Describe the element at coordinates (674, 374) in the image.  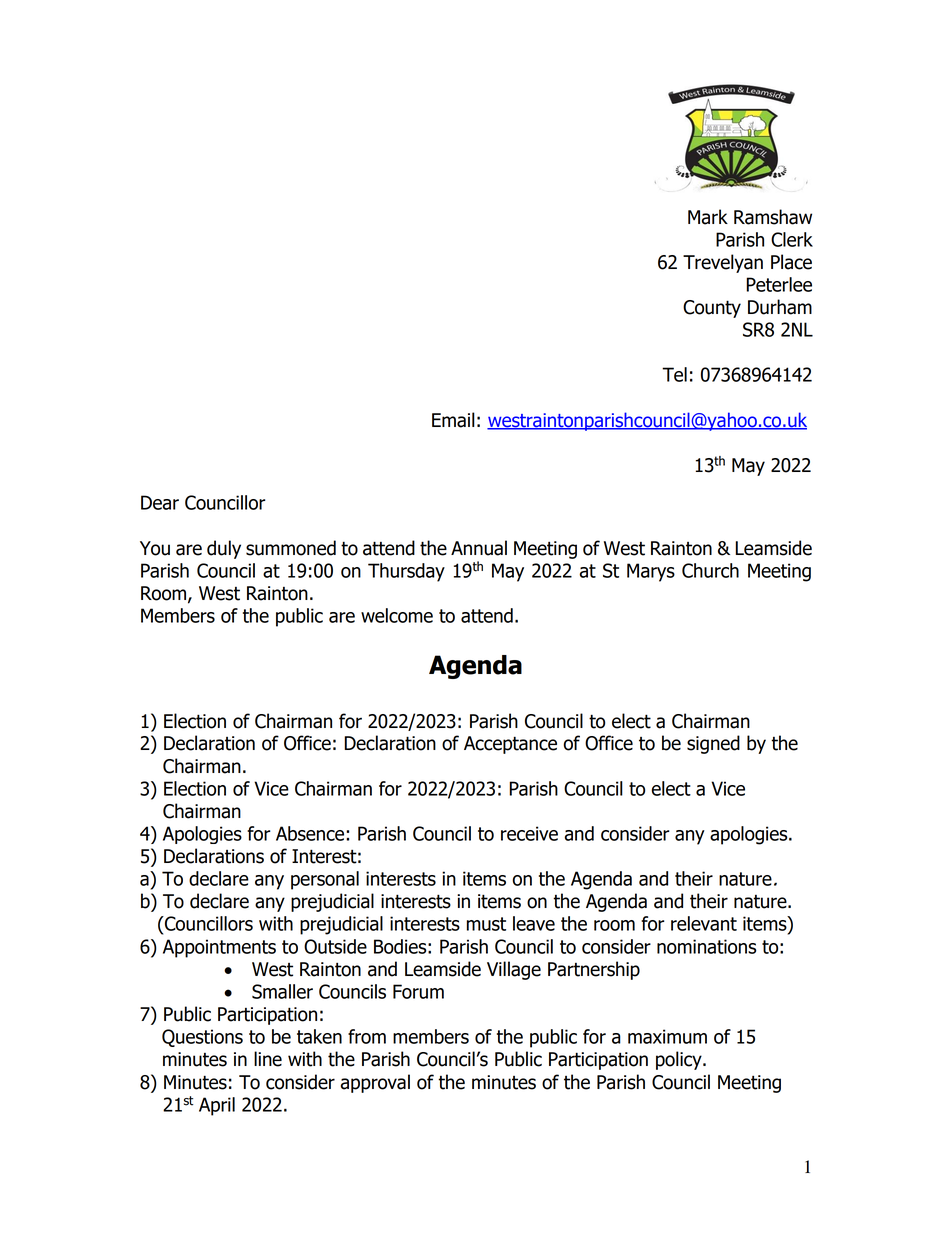
I see `Tel` at that location.
